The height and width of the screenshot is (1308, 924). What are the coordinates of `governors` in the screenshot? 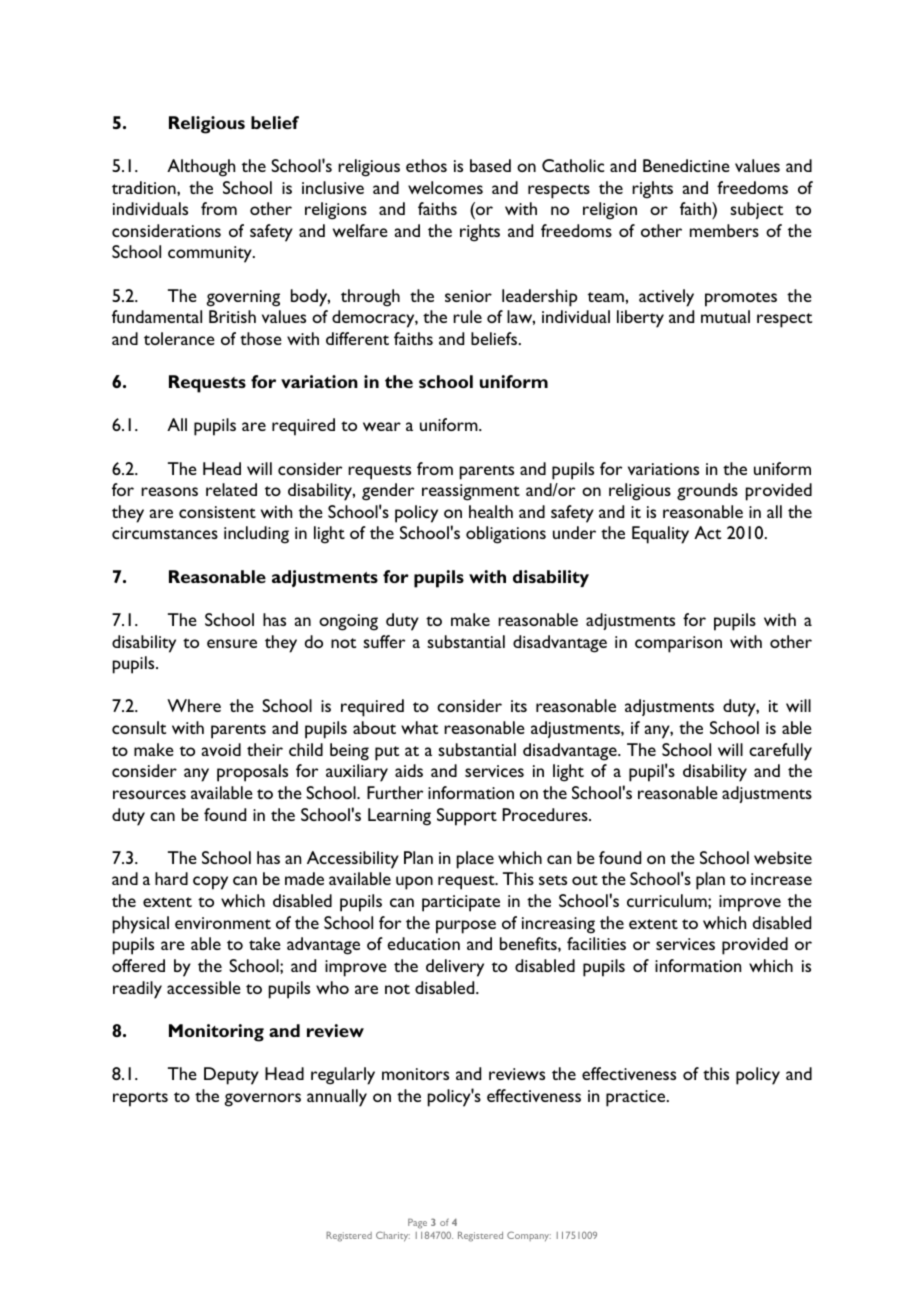 It's located at (262, 1100).
